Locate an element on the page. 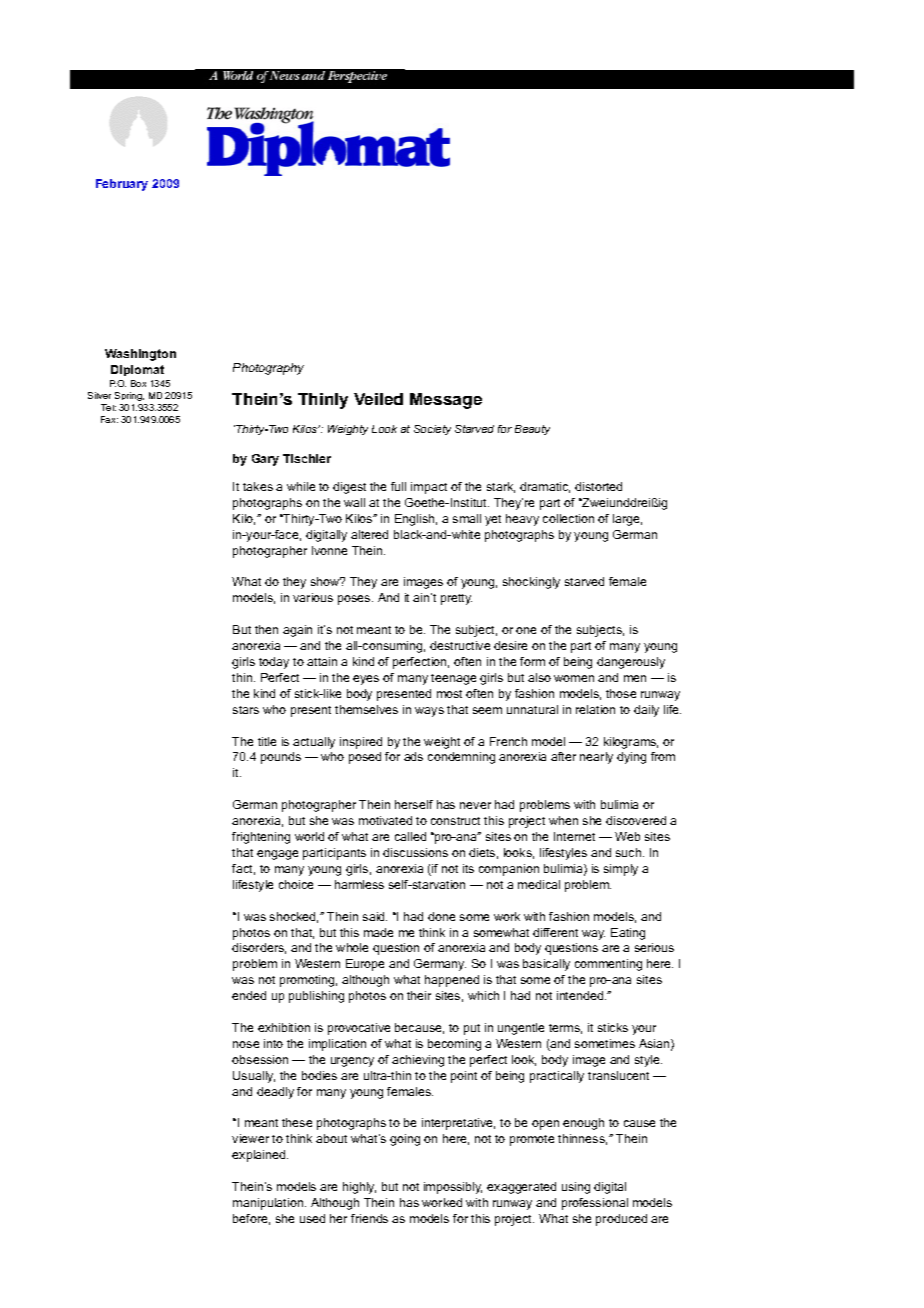 This page has height=1308, width=924. Beauty is located at coordinates (532, 430).
